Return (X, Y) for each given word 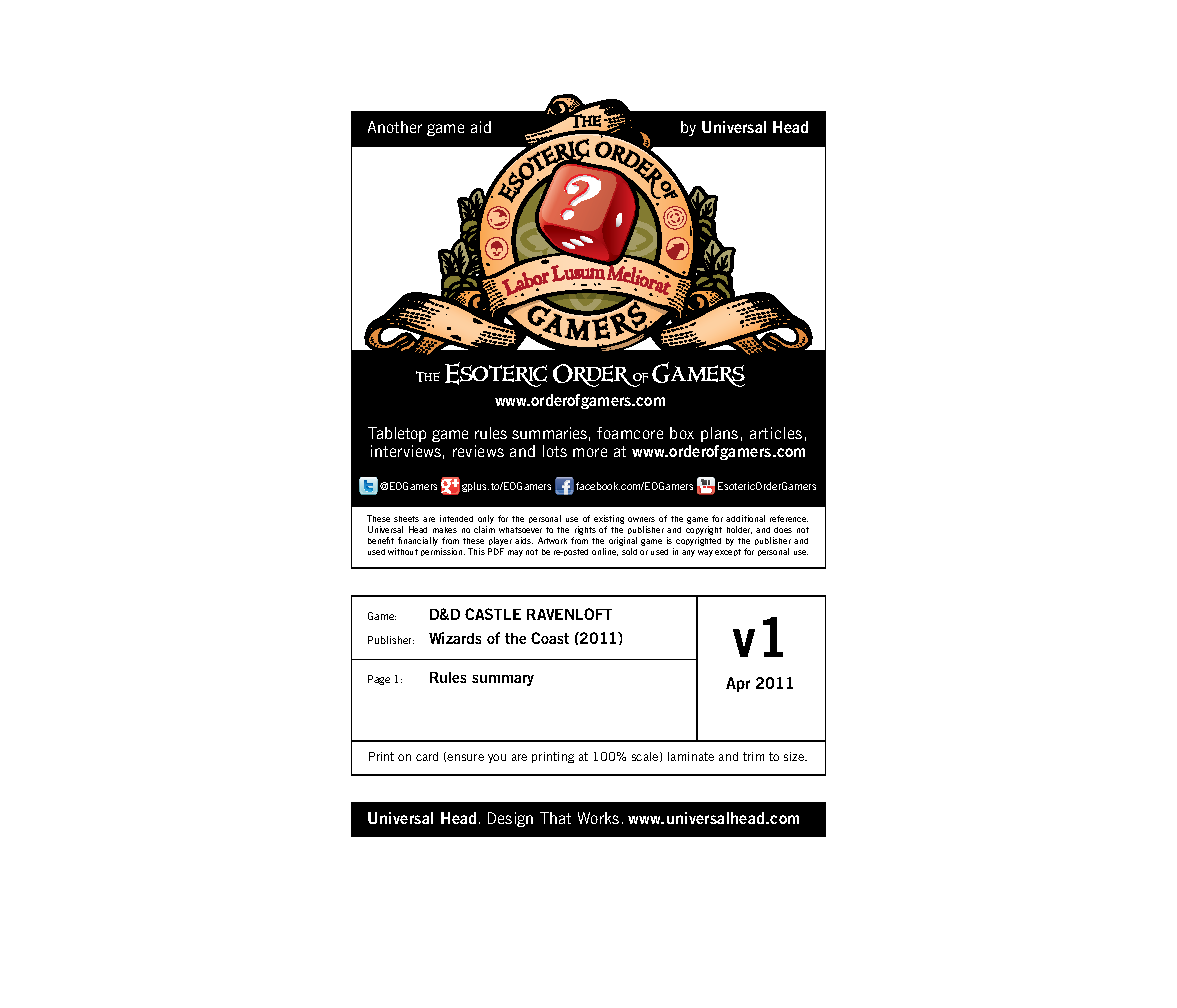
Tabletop (397, 434)
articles (776, 433)
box (682, 433)
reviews (478, 451)
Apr (738, 684)
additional (745, 518)
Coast (550, 638)
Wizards (455, 638)
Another (395, 127)
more (590, 452)
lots (555, 451)
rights (584, 532)
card (427, 756)
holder (739, 530)
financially (418, 541)
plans (719, 434)
